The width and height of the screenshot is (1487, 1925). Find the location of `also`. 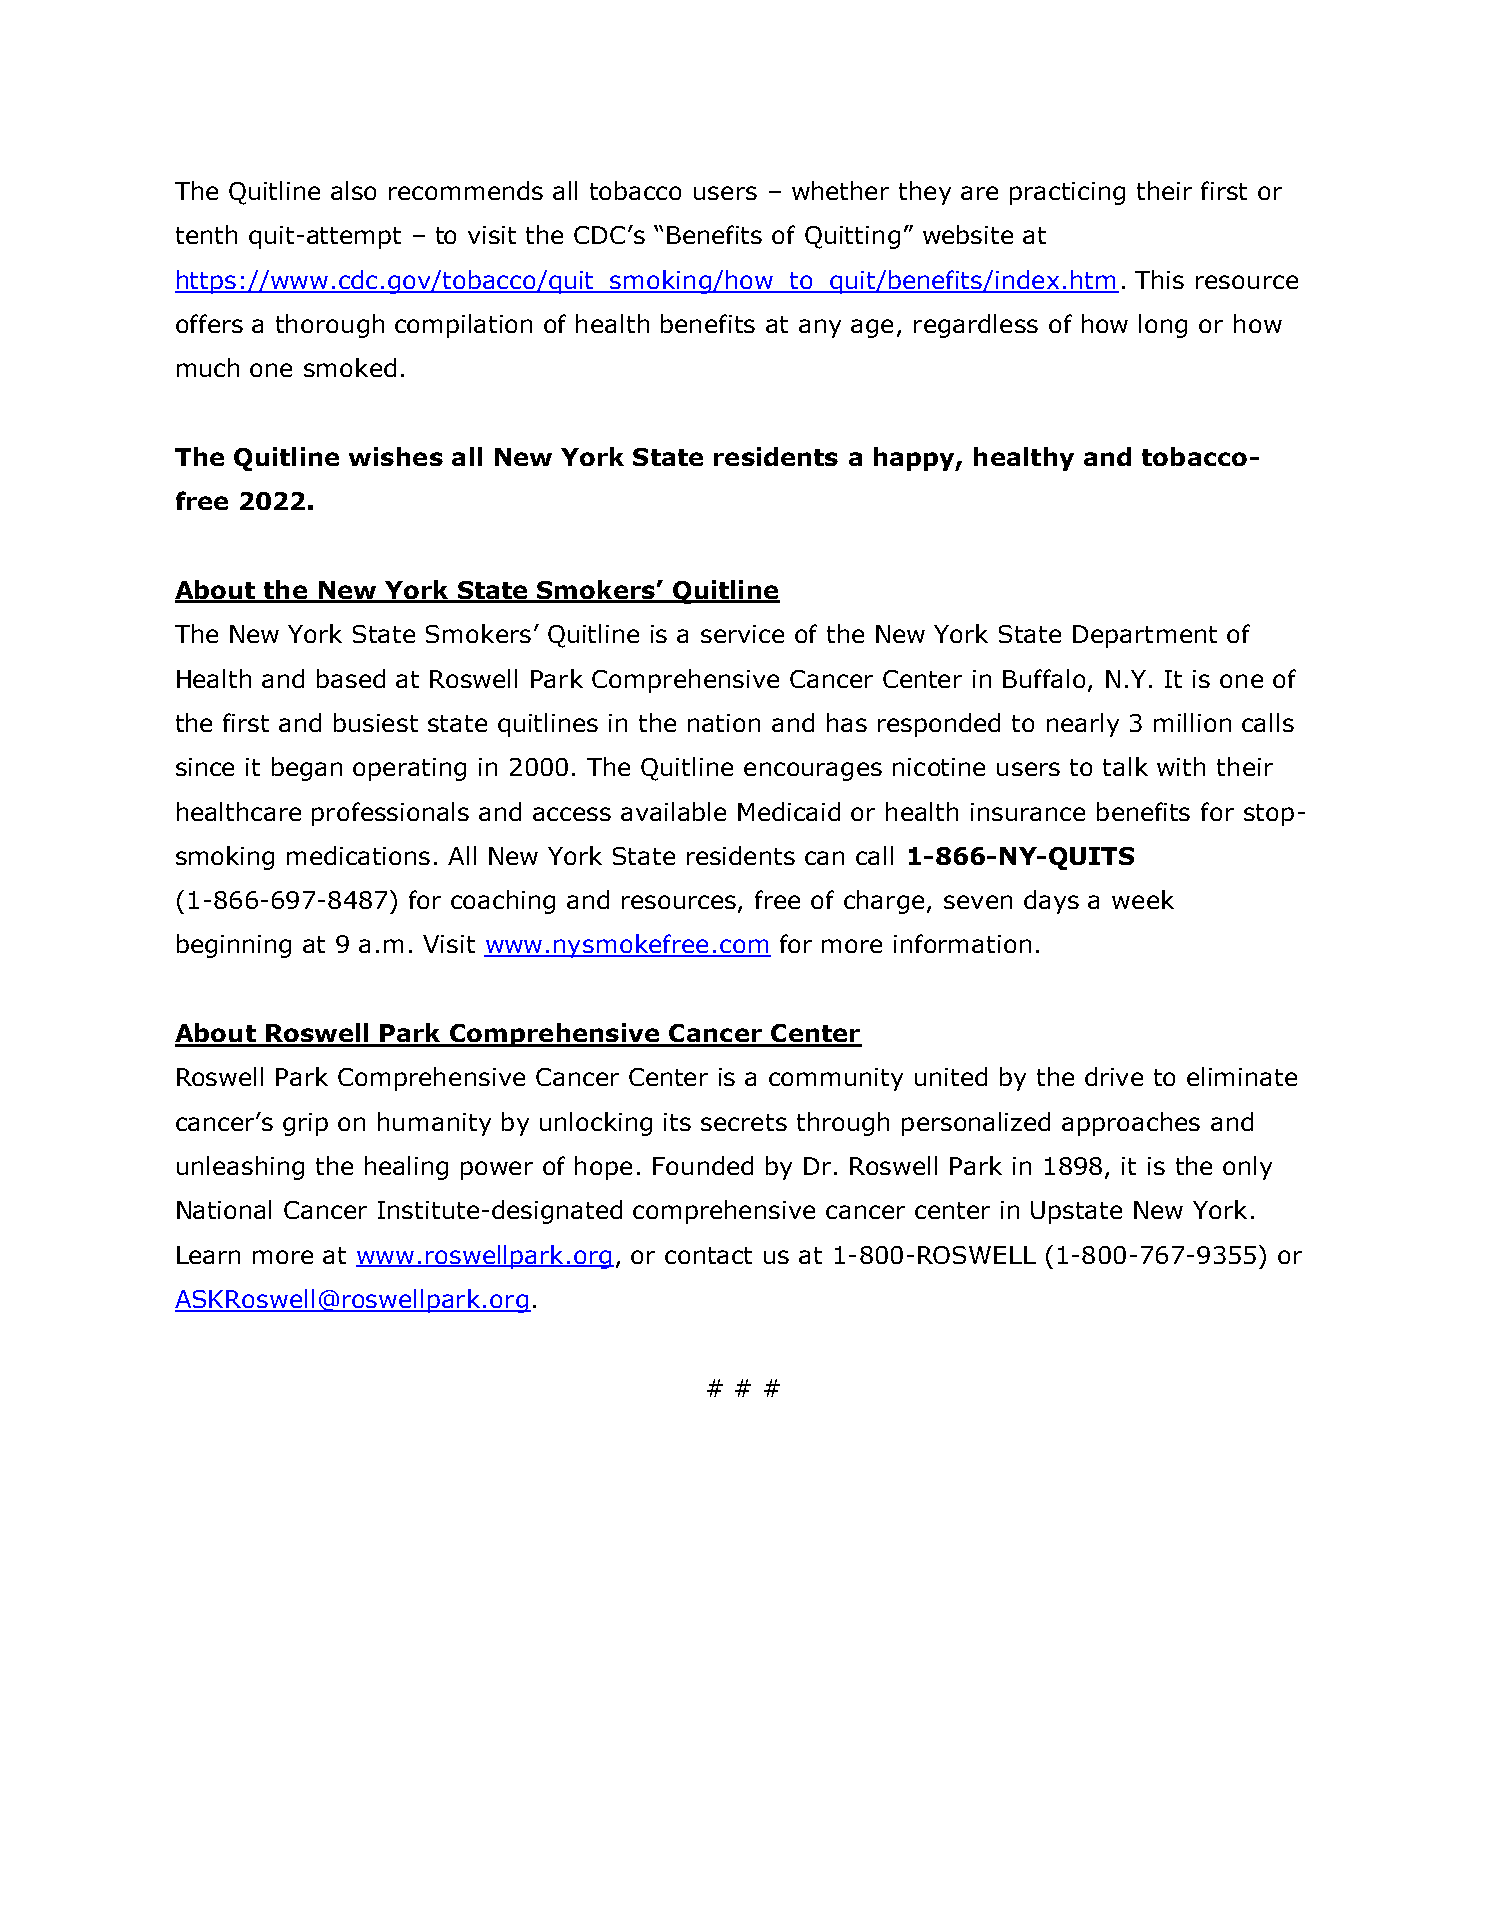

also is located at coordinates (353, 190).
